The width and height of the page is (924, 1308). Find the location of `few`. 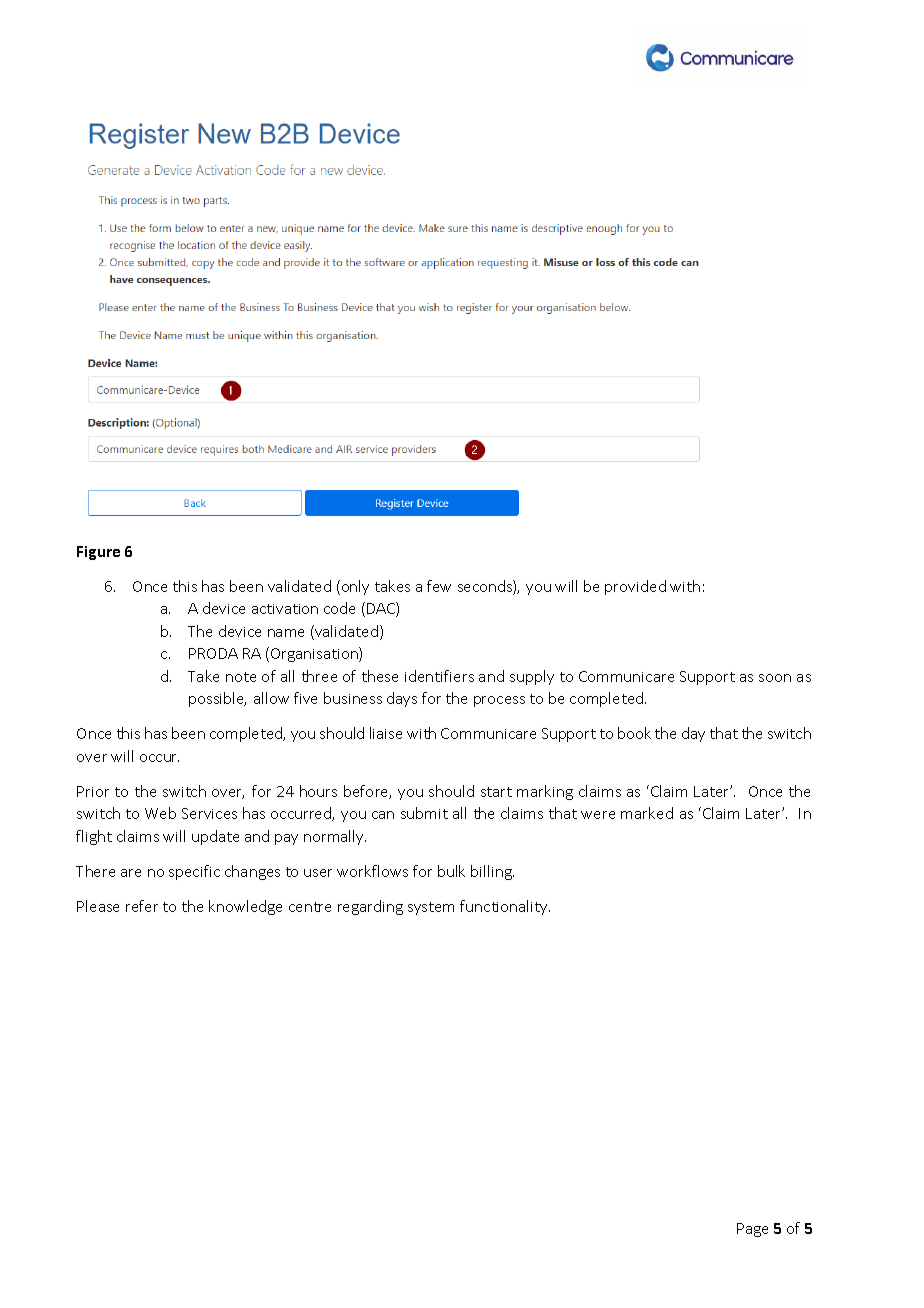

few is located at coordinates (439, 586).
